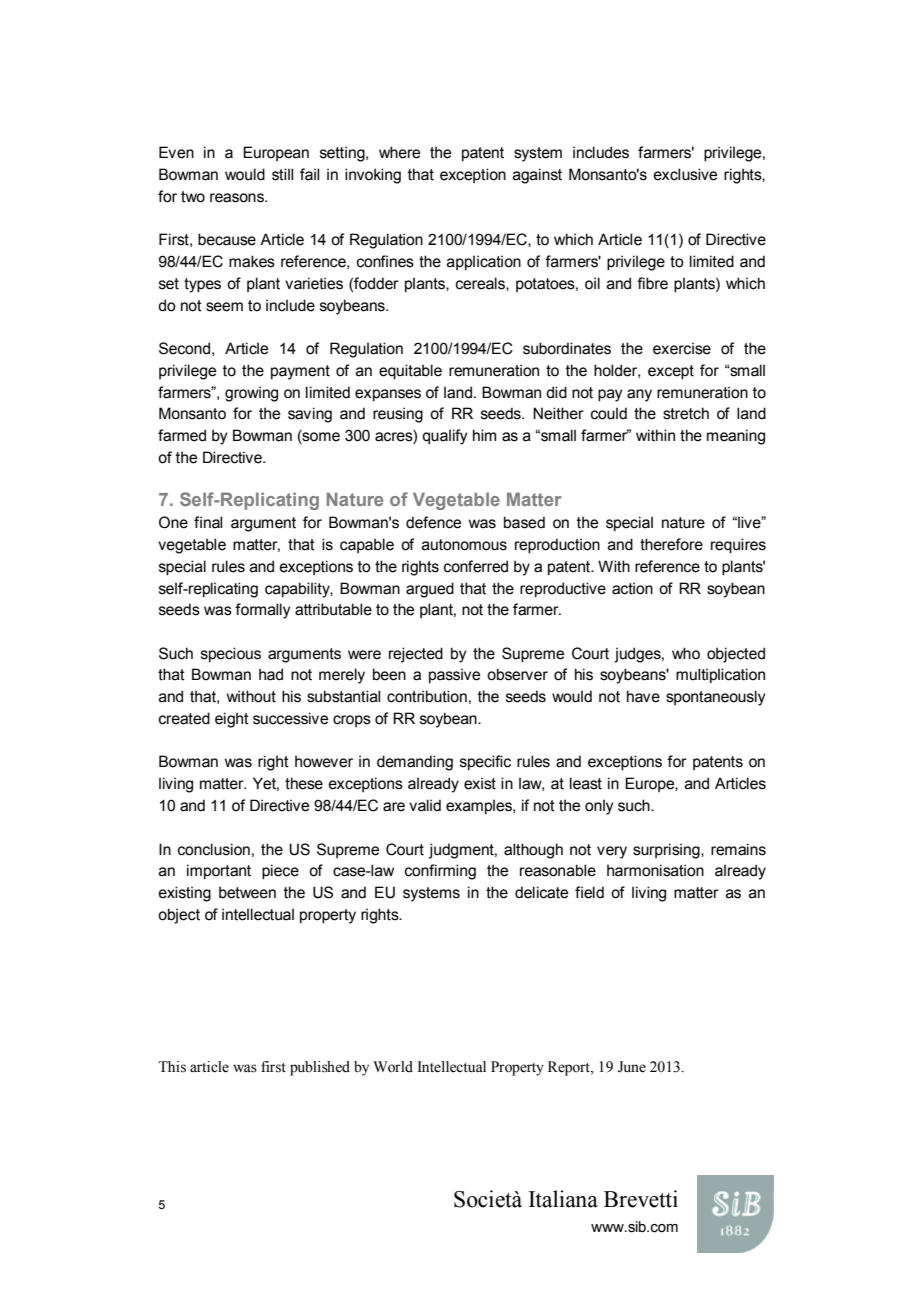 The image size is (924, 1308). I want to click on This, so click(172, 1067).
